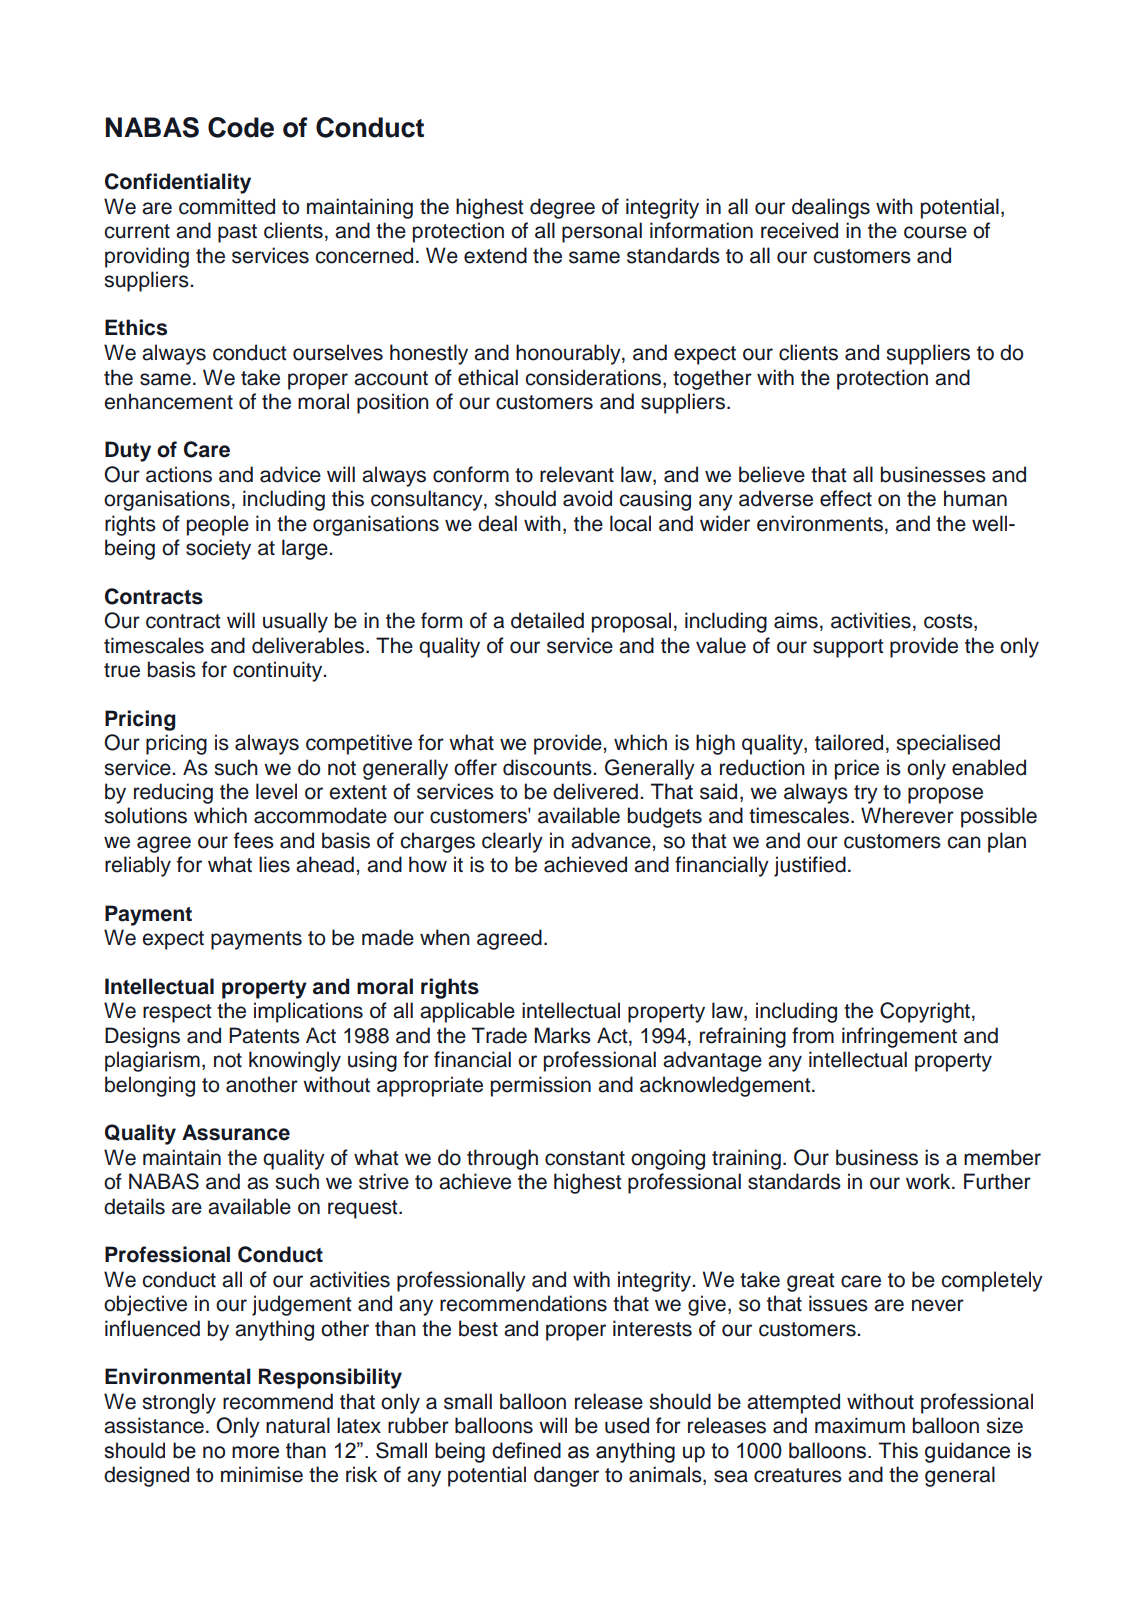 The width and height of the image is (1148, 1623). I want to click on Marks, so click(562, 1035).
